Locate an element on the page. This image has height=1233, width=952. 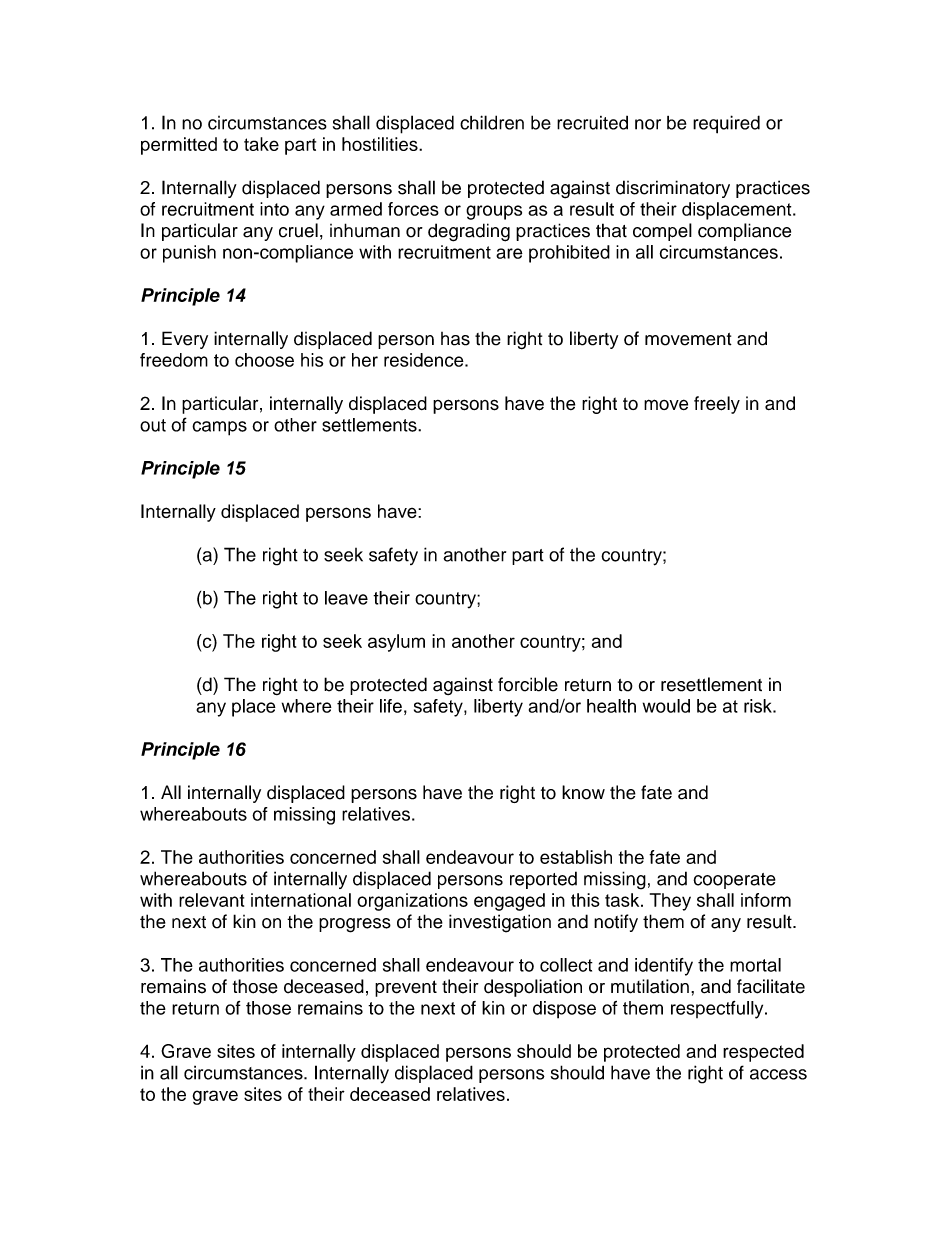
relevant is located at coordinates (211, 900).
